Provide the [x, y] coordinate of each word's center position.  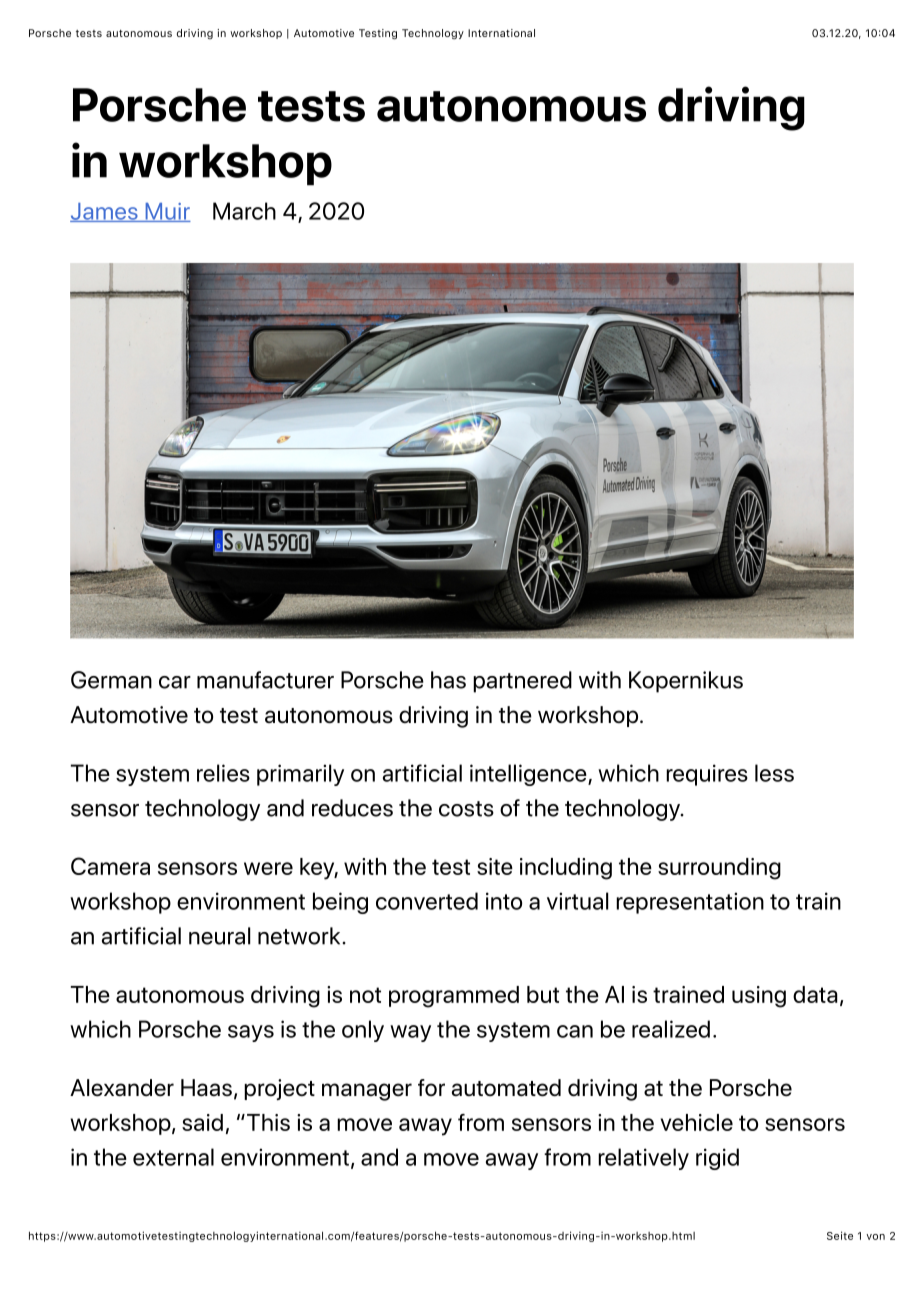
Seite [840, 1235]
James [105, 212]
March [244, 211]
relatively [643, 1159]
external [173, 1157]
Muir [167, 212]
